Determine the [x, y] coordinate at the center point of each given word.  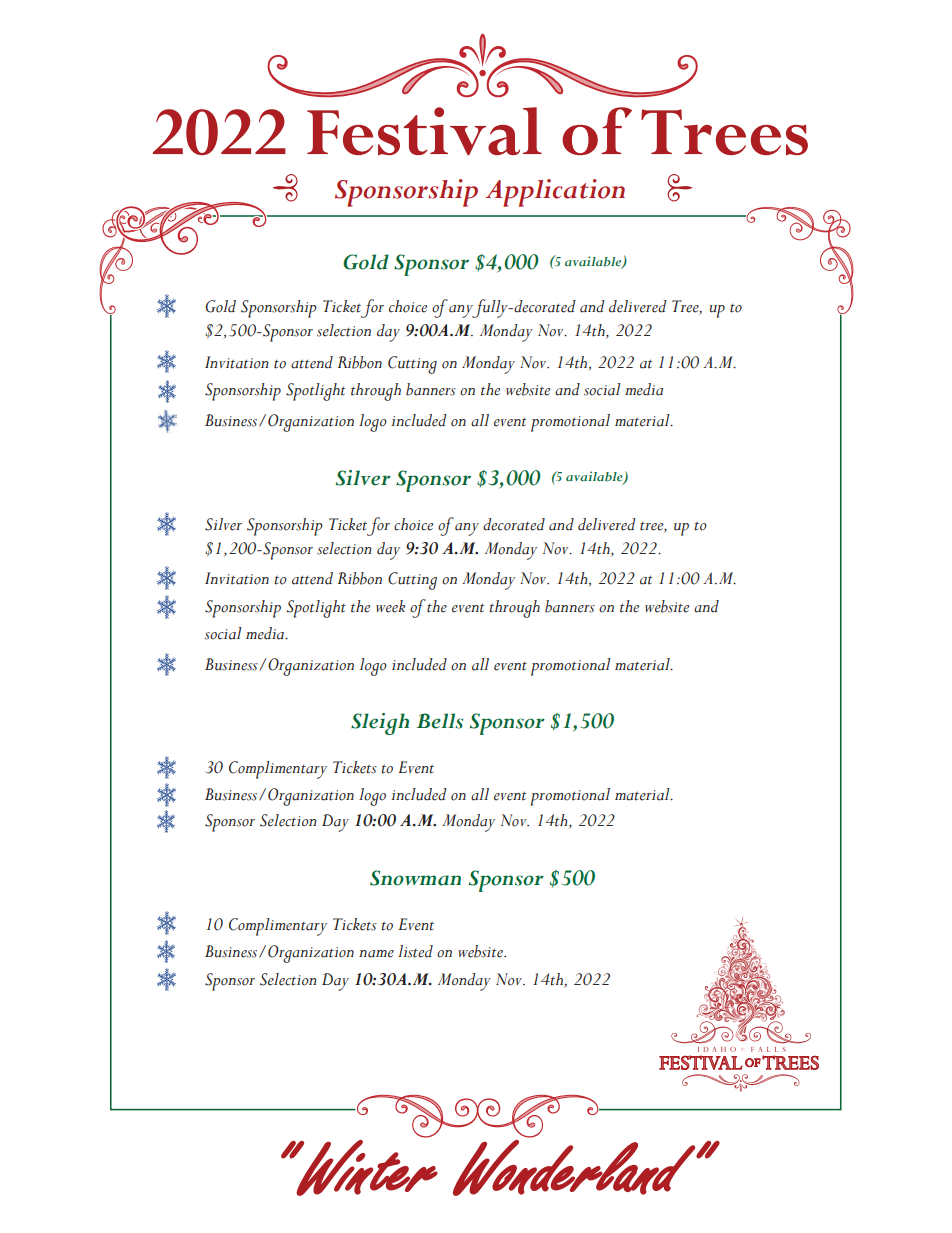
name [376, 954]
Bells [440, 721]
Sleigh [380, 724]
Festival [424, 131]
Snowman [415, 878]
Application [555, 193]
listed [415, 951]
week [390, 606]
